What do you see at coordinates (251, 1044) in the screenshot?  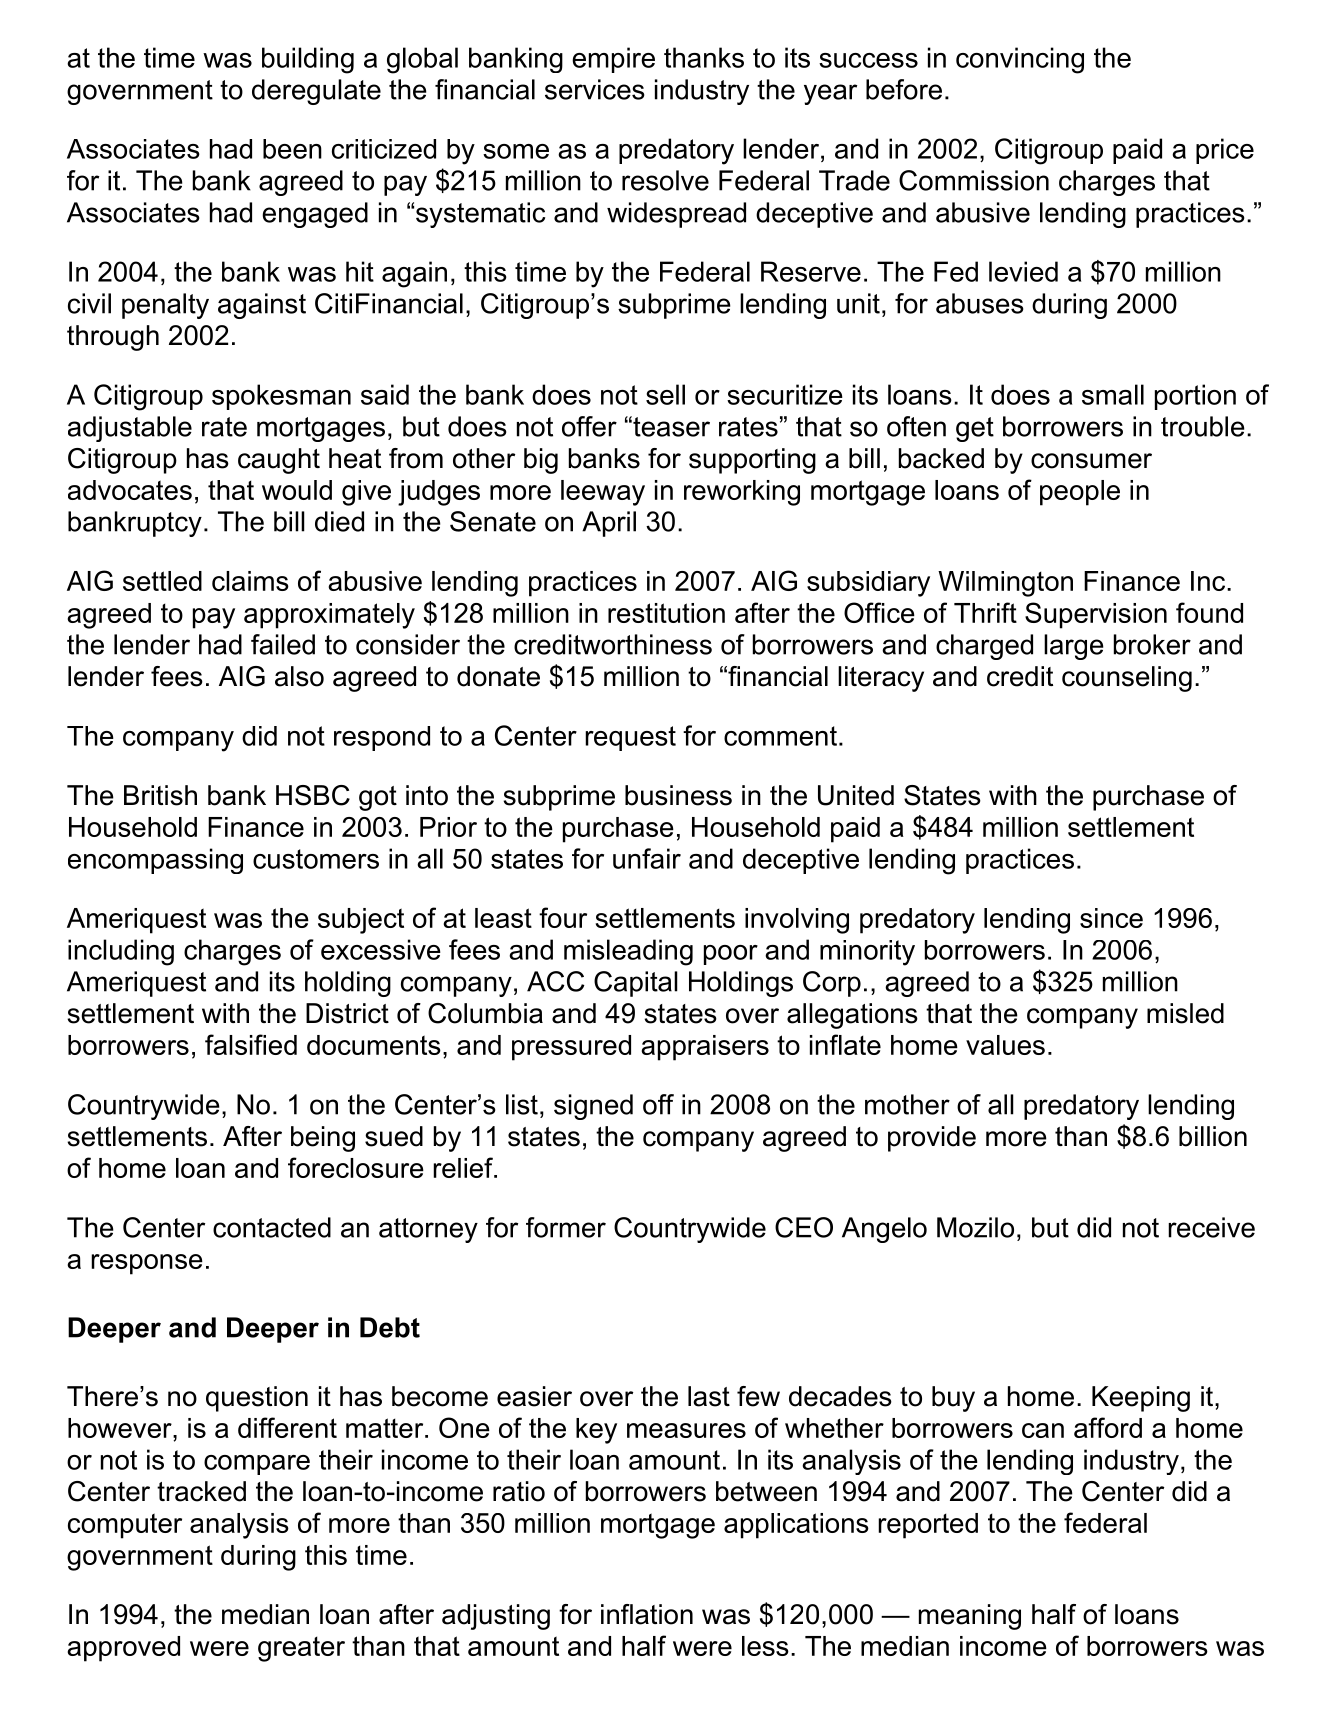 I see `falsified` at bounding box center [251, 1044].
